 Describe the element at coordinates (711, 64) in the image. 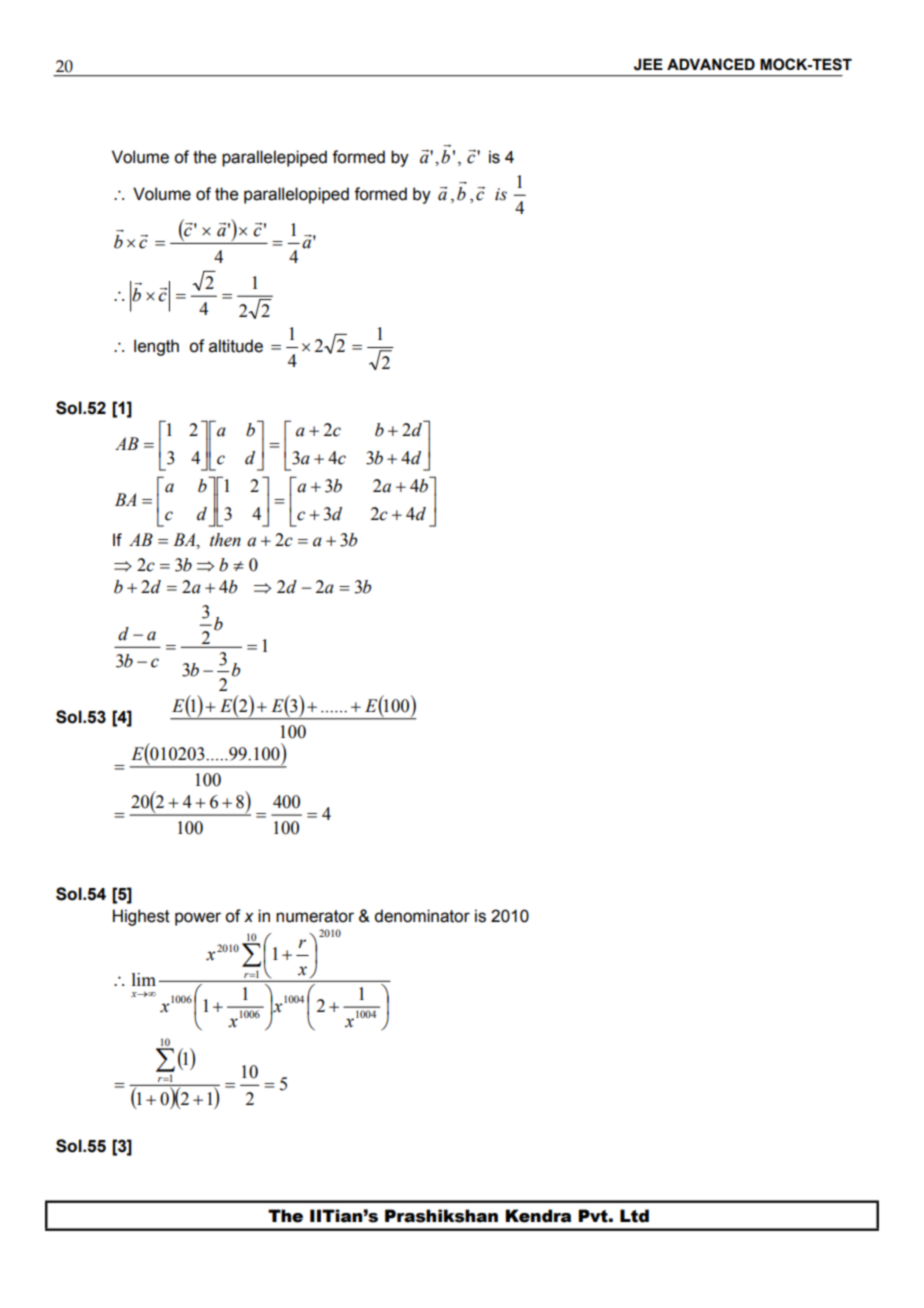

I see `ADVANCED` at that location.
